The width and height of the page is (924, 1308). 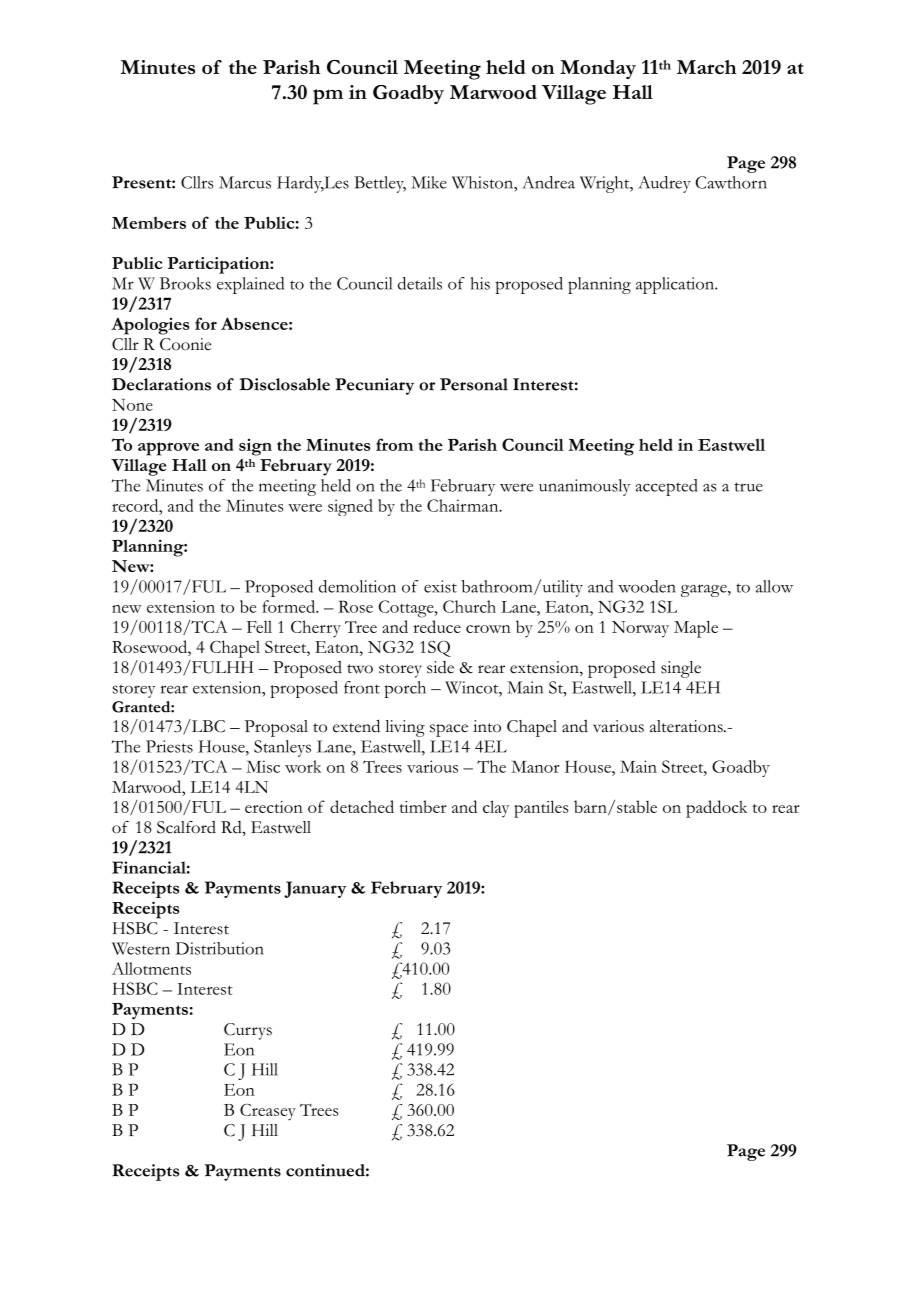 What do you see at coordinates (706, 67) in the page?
I see `March` at bounding box center [706, 67].
